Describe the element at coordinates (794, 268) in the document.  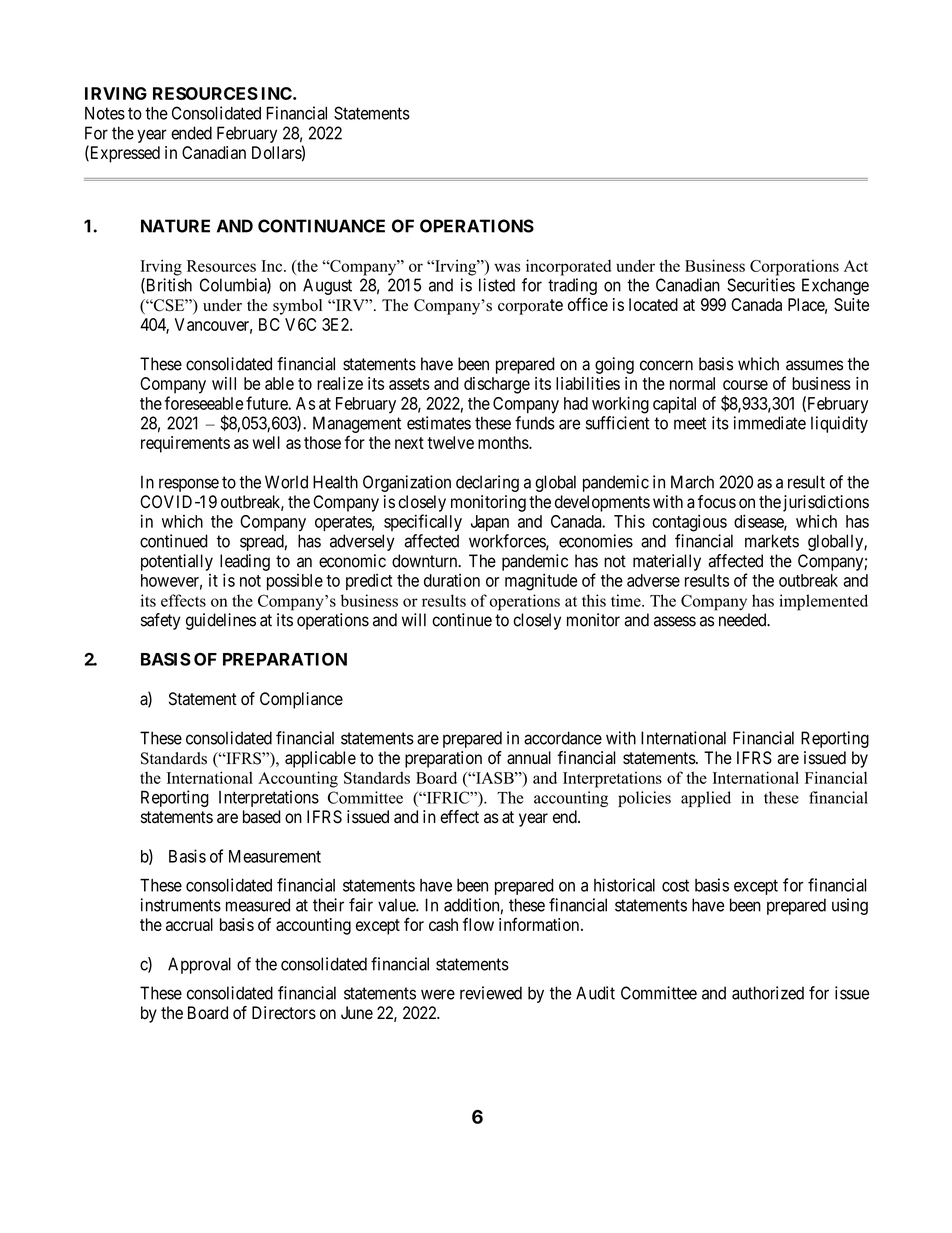
I see `Corporations` at that location.
